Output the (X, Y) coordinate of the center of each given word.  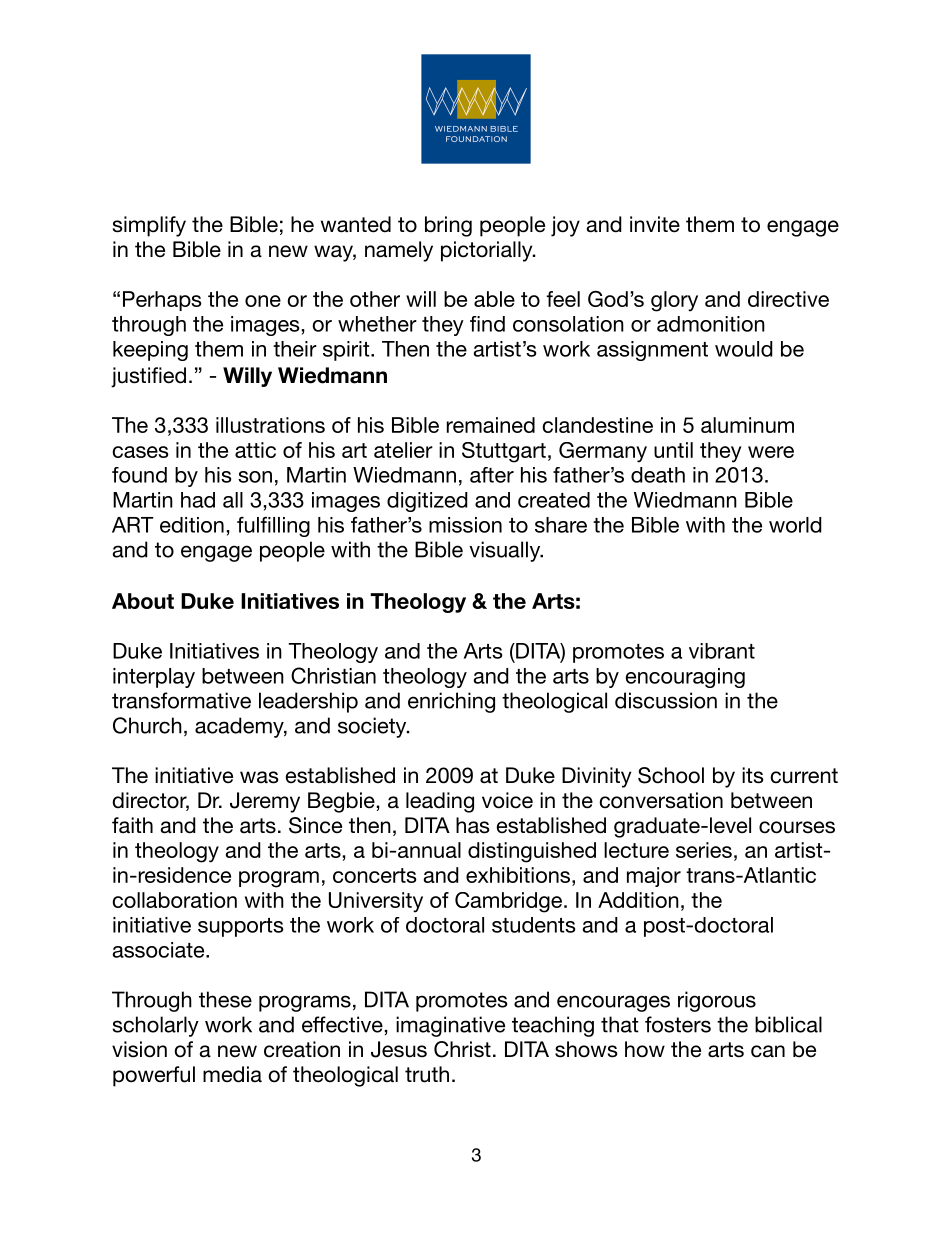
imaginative (450, 1026)
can (768, 1051)
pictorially (488, 251)
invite (655, 224)
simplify (149, 226)
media (232, 1074)
